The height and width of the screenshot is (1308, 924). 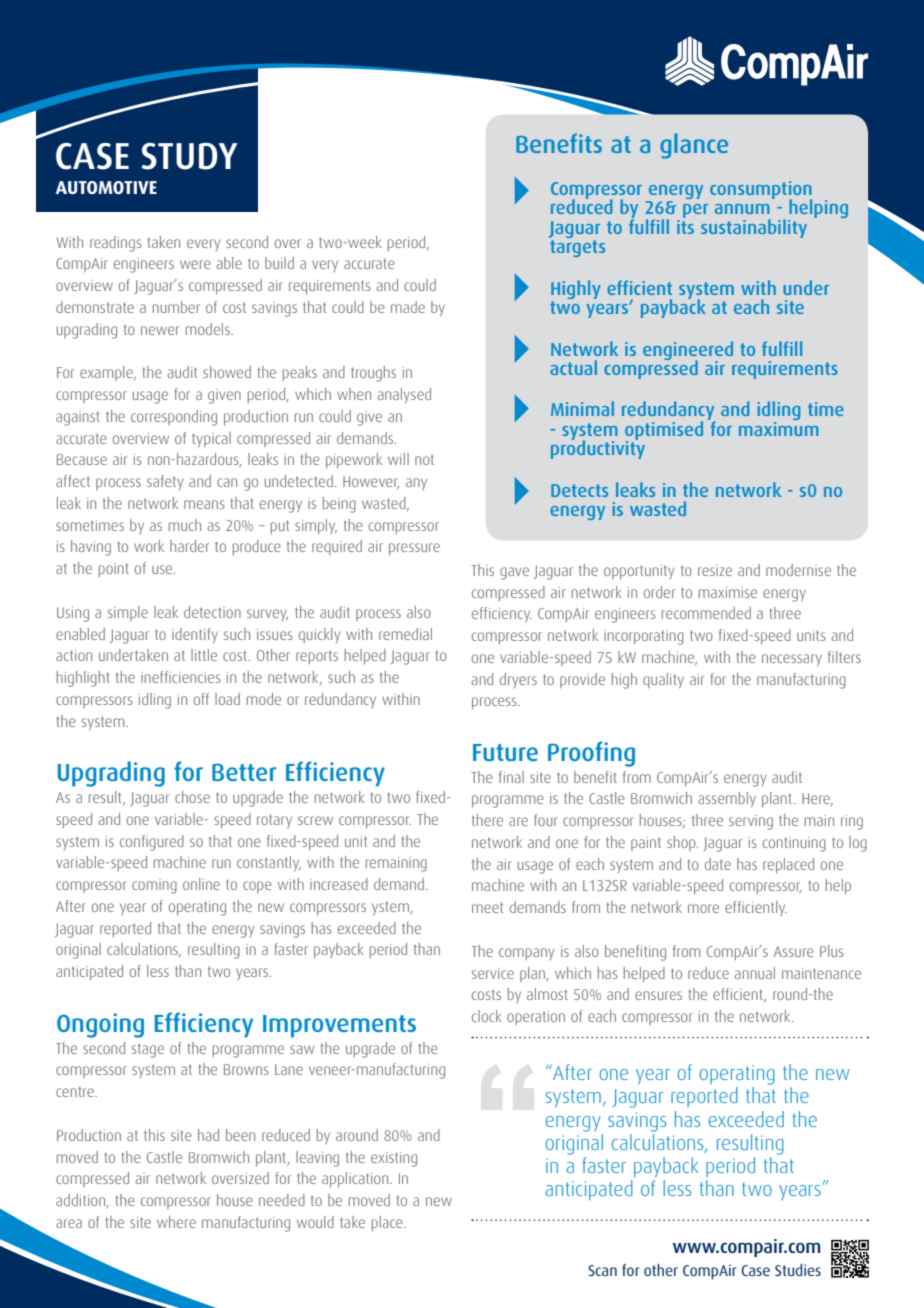 What do you see at coordinates (577, 248) in the screenshot?
I see `targets` at bounding box center [577, 248].
